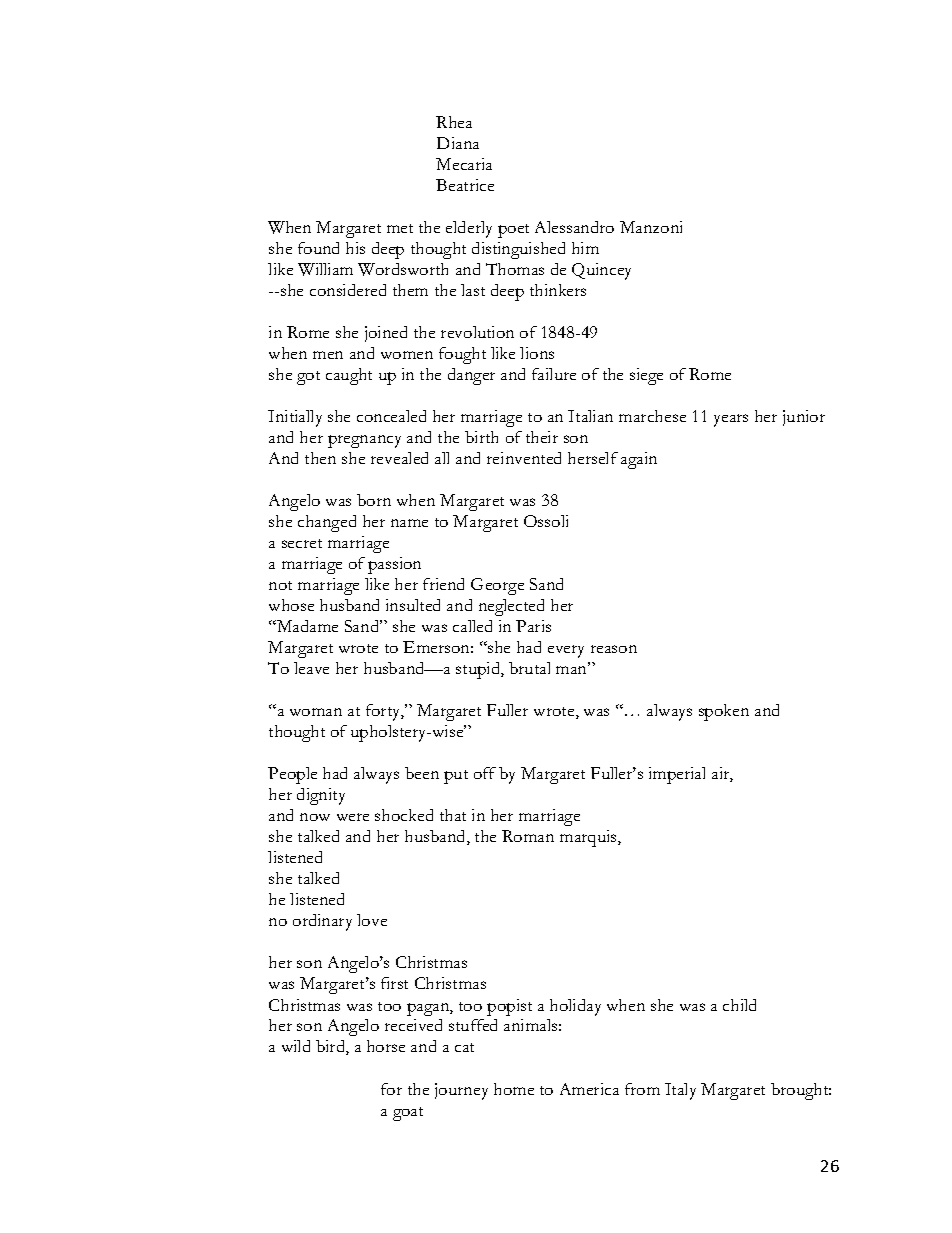 Image resolution: width=952 pixels, height=1233 pixels. Describe the element at coordinates (731, 420) in the document. I see `years` at that location.
